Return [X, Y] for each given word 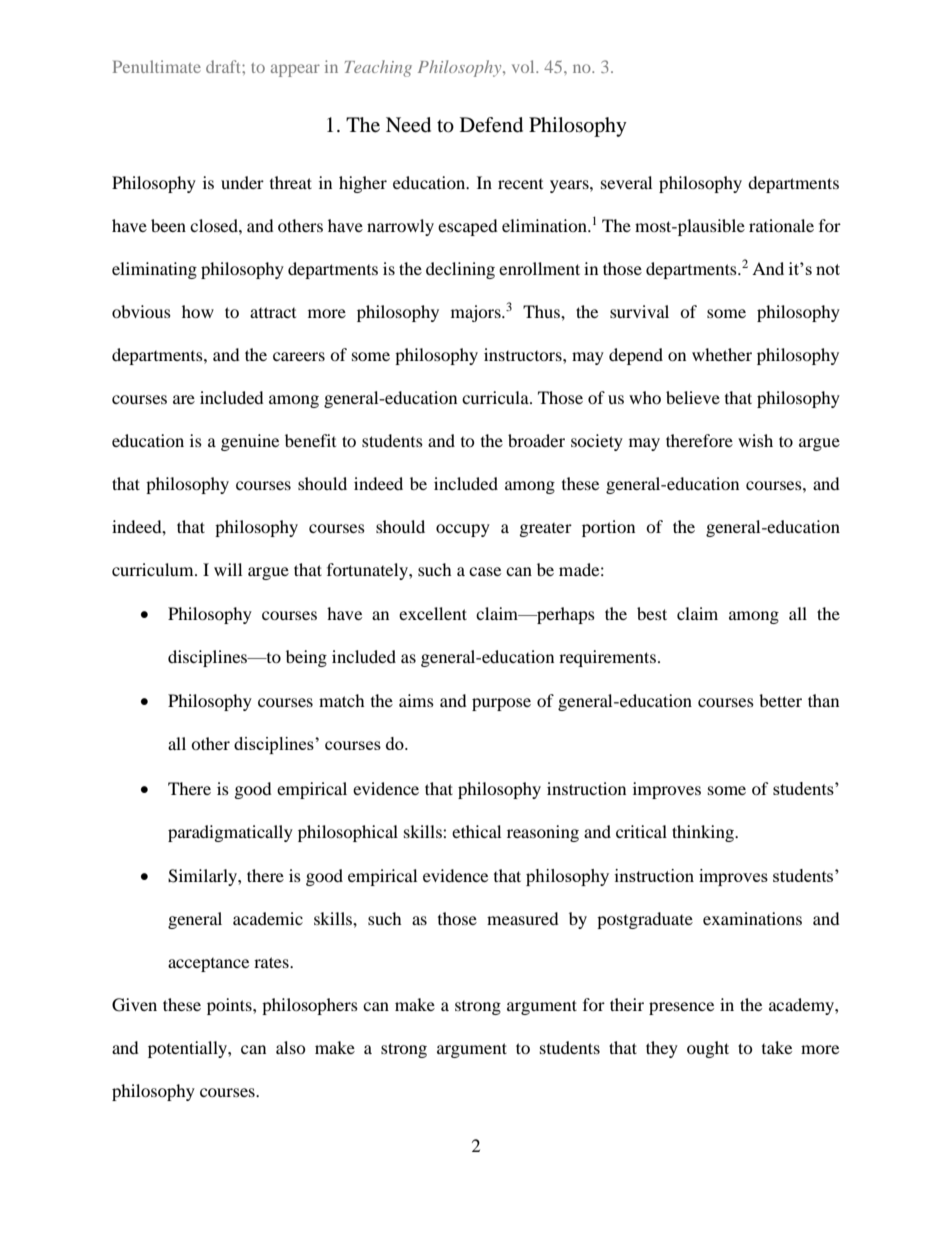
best [652, 613]
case [485, 571]
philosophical [348, 833]
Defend [491, 125]
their [627, 1004]
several [626, 182]
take [777, 1047]
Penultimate [157, 66]
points [230, 1006]
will [228, 569]
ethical [476, 831]
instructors [524, 354]
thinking [704, 833]
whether [722, 354]
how [198, 311]
